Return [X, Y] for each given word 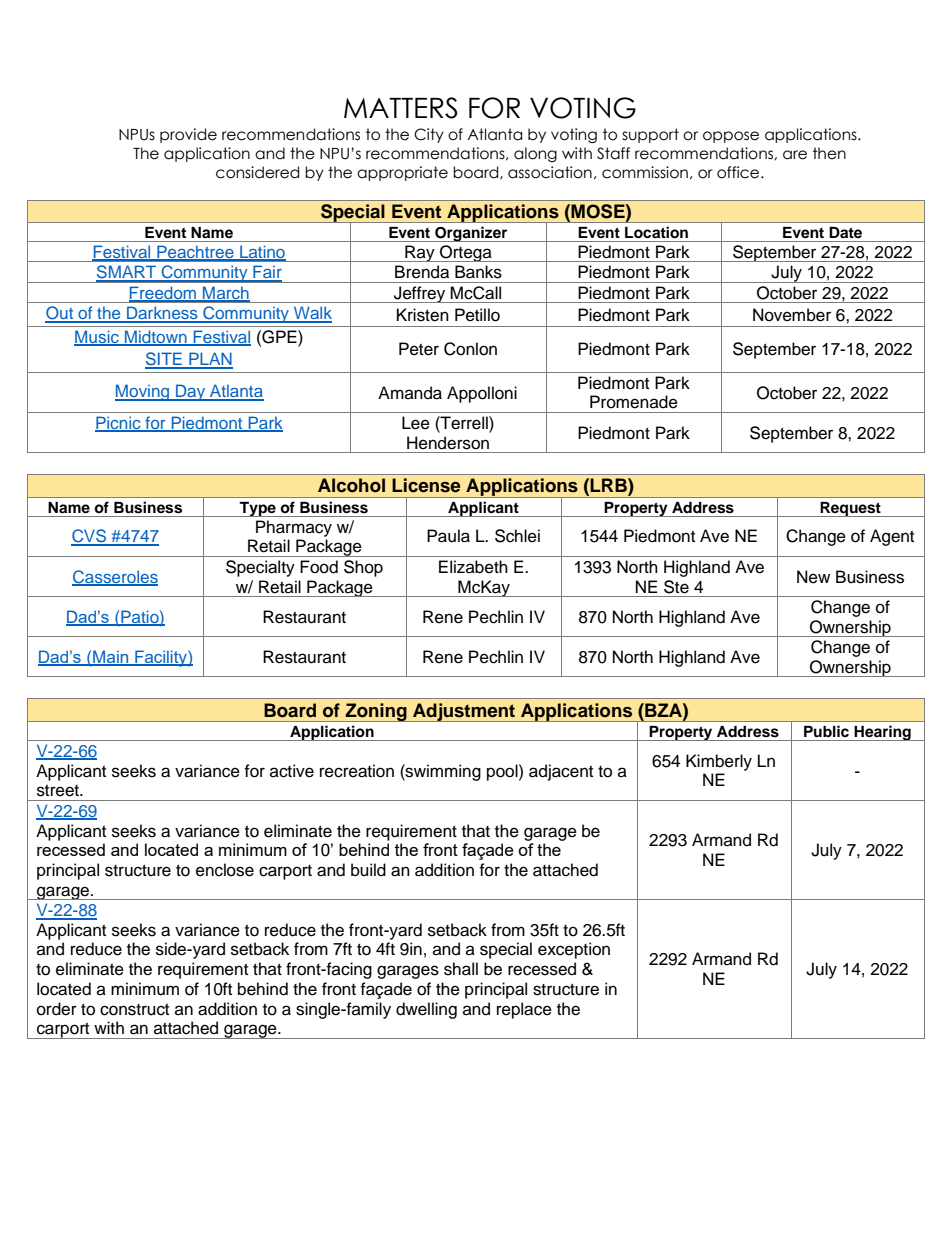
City [429, 135]
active [292, 771]
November [792, 315]
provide [188, 135]
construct [134, 1010]
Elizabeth [473, 567]
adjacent [561, 772]
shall [461, 969]
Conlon [470, 349]
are [795, 155]
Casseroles [115, 577]
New [813, 577]
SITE [164, 360]
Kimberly [719, 762]
